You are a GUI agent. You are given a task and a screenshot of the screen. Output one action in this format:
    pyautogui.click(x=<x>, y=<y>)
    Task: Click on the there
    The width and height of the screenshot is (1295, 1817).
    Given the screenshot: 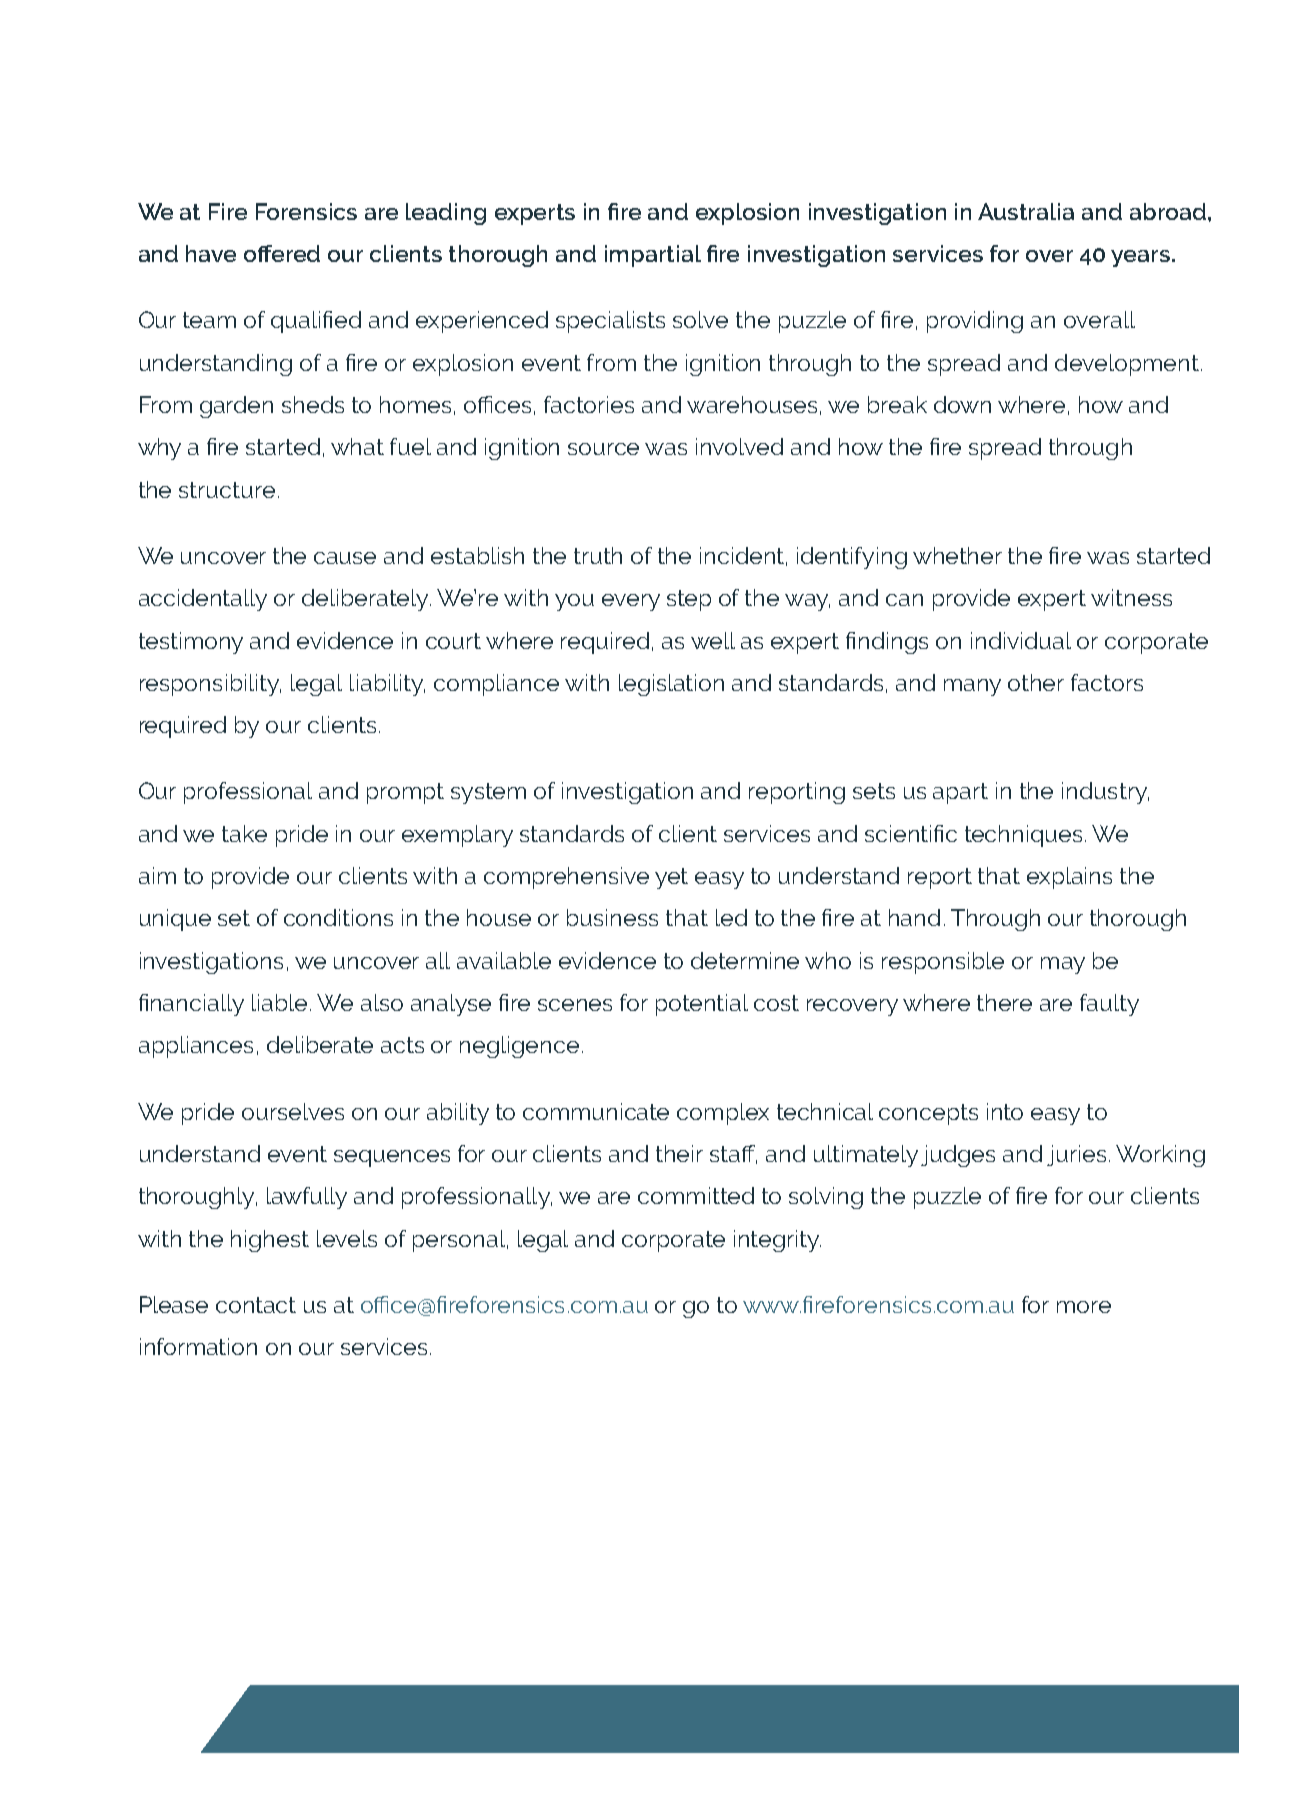 What is the action you would take?
    pyautogui.click(x=1004, y=1002)
